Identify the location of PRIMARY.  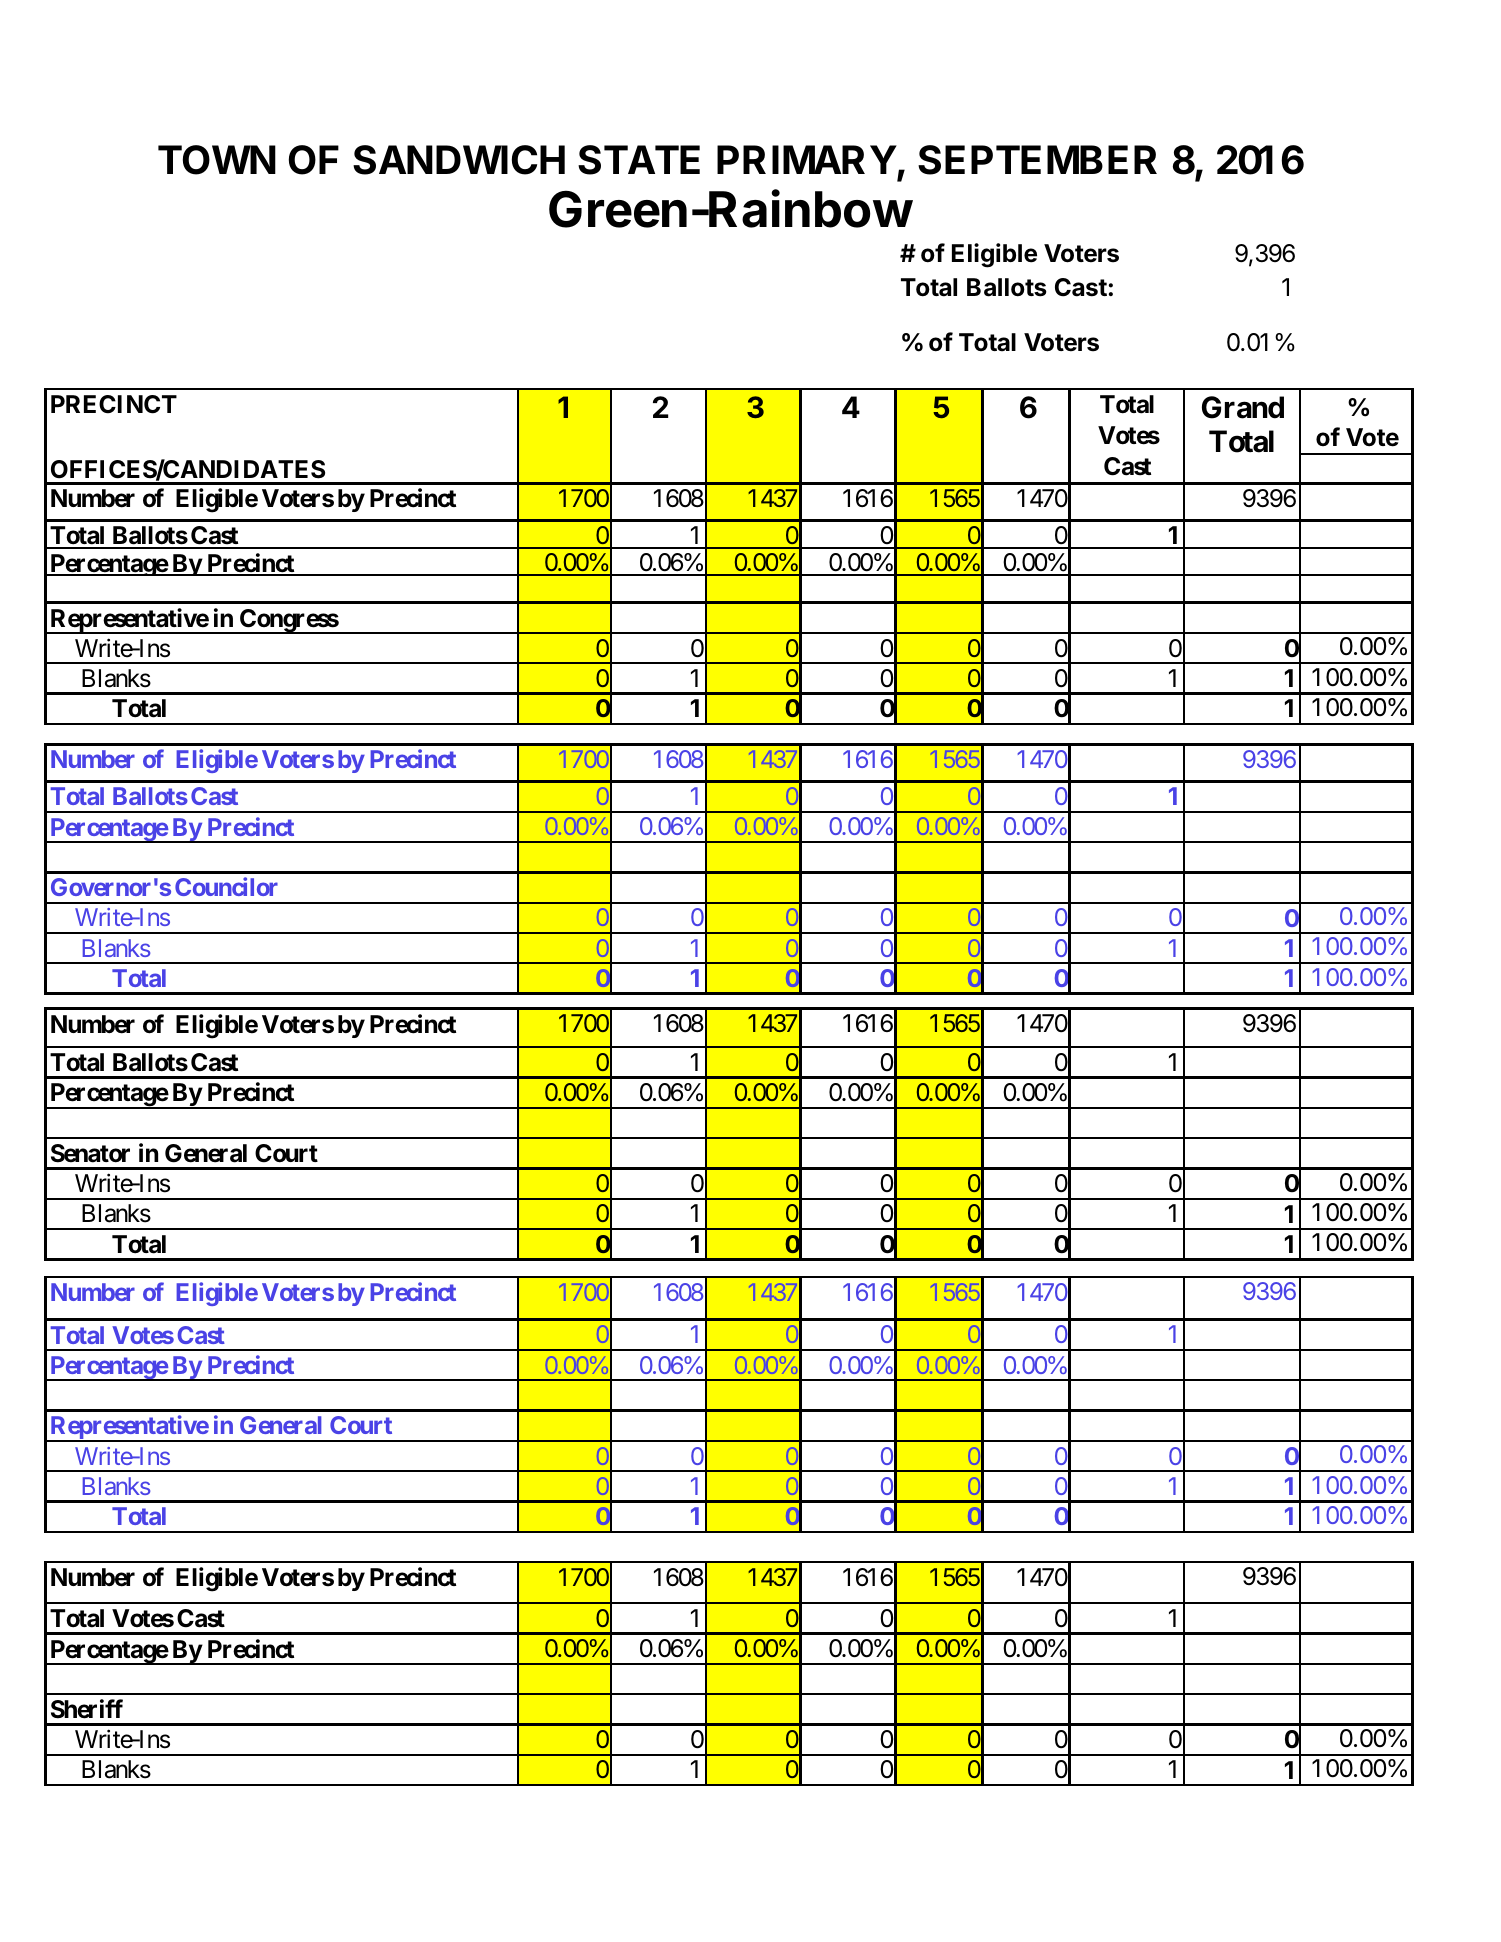
(807, 159).
